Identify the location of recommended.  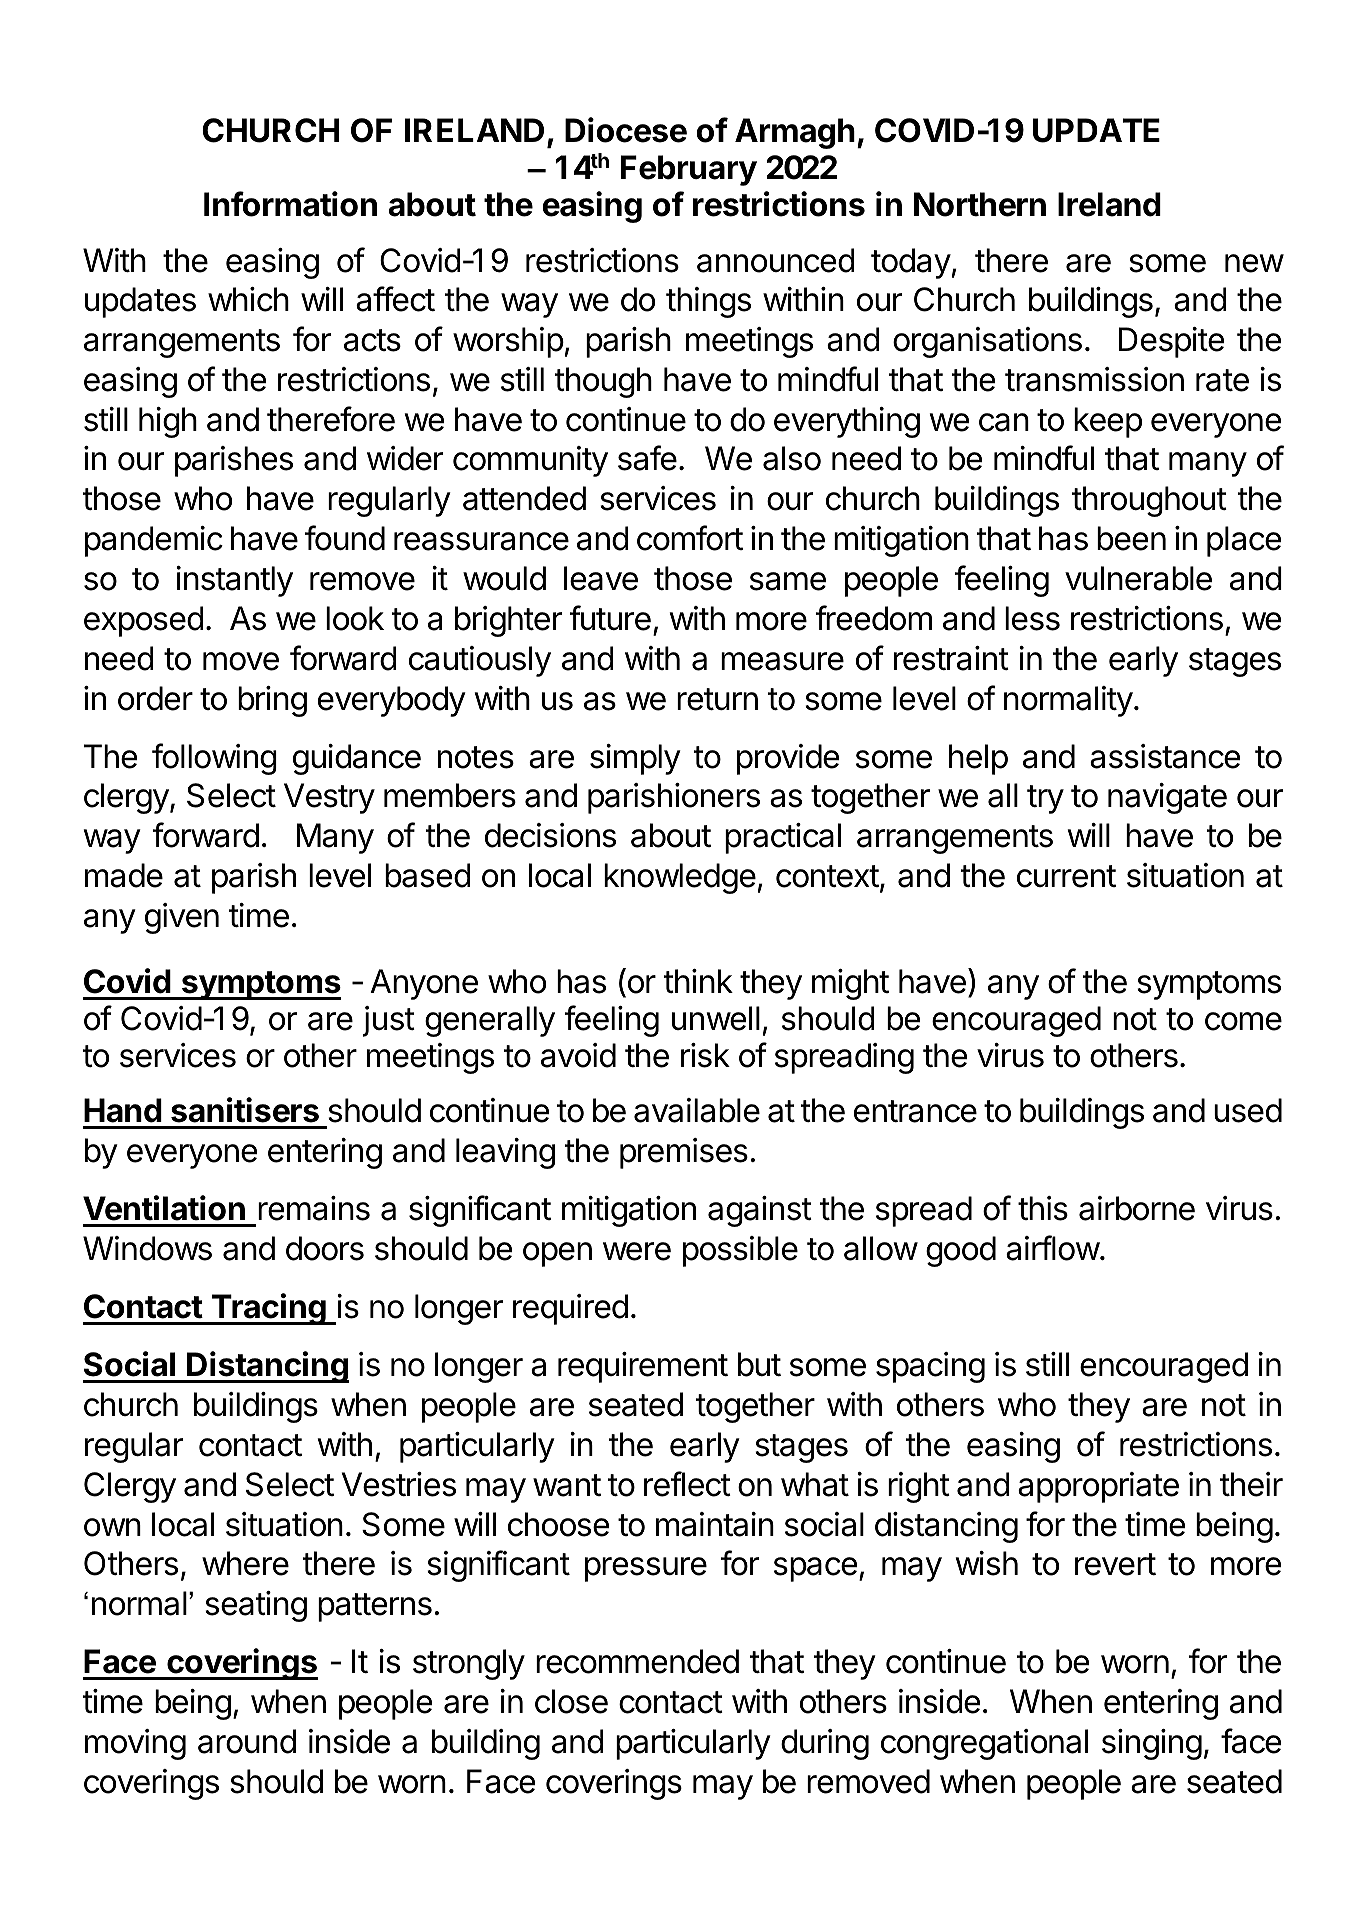
(637, 1661).
